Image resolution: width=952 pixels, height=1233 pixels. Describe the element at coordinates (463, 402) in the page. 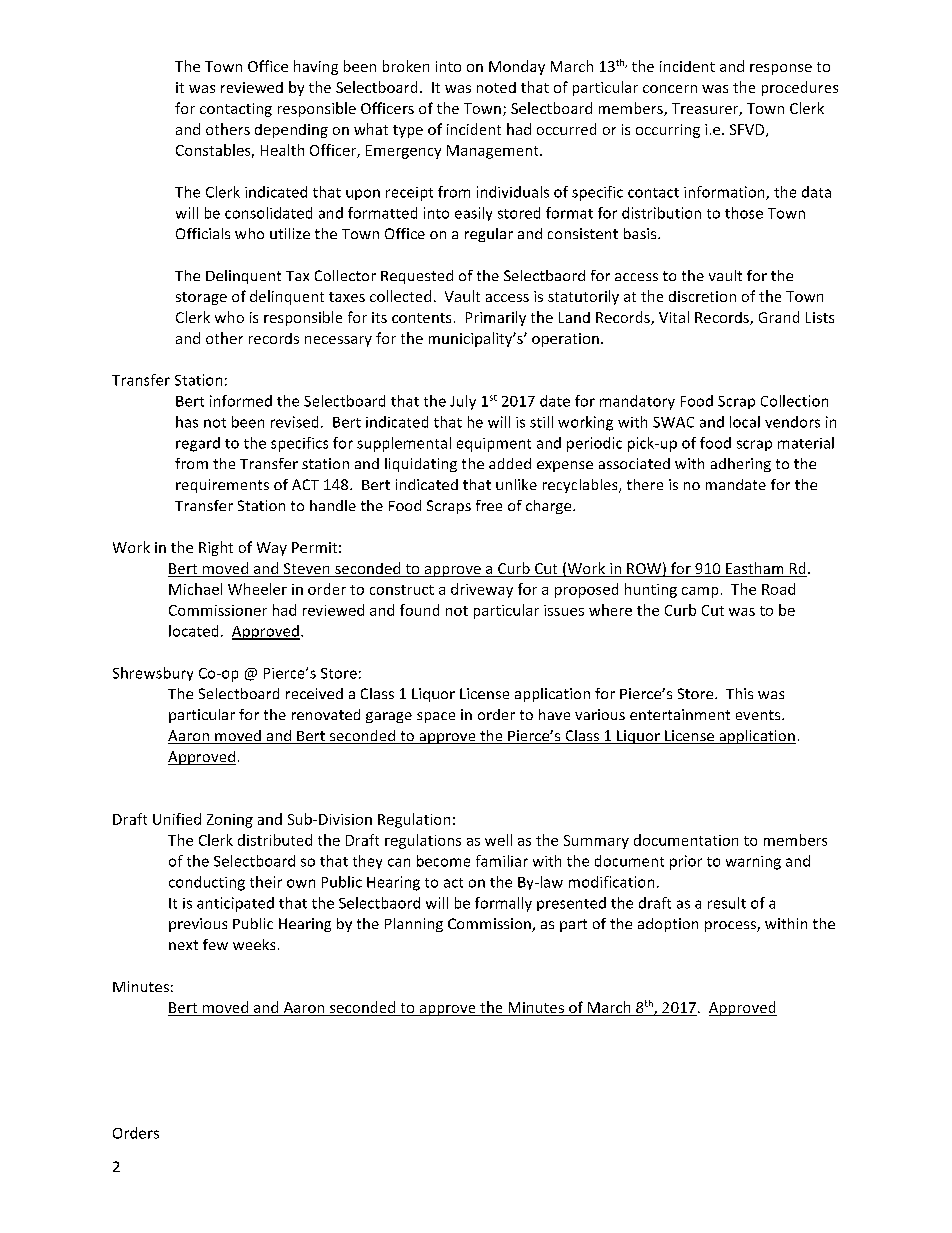

I see `July` at that location.
